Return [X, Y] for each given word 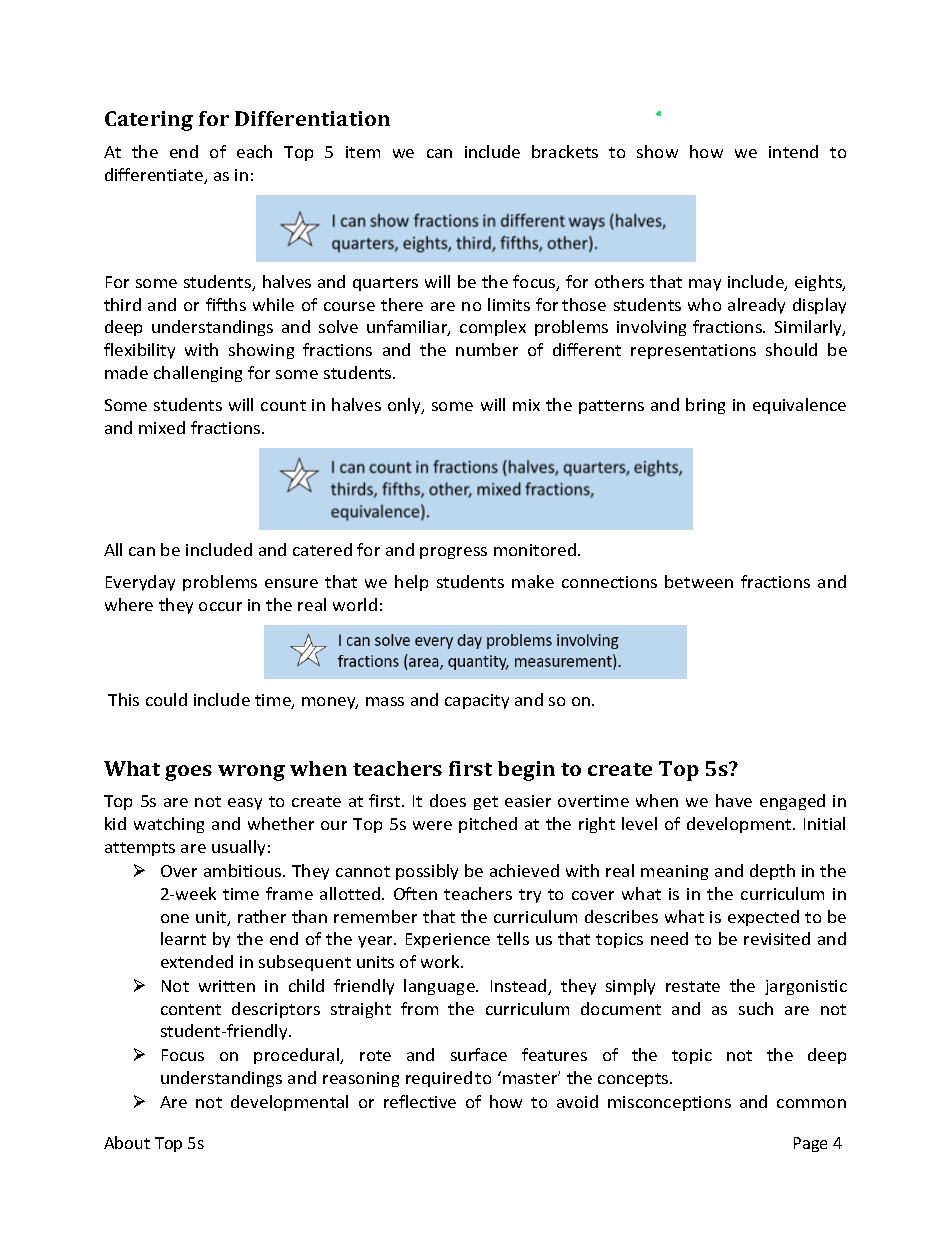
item [363, 152]
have [734, 800]
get [486, 803]
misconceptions [669, 1103]
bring [705, 406]
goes [188, 773]
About [127, 1142]
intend [793, 151]
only [405, 406]
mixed [162, 427]
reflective [420, 1101]
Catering [149, 121]
